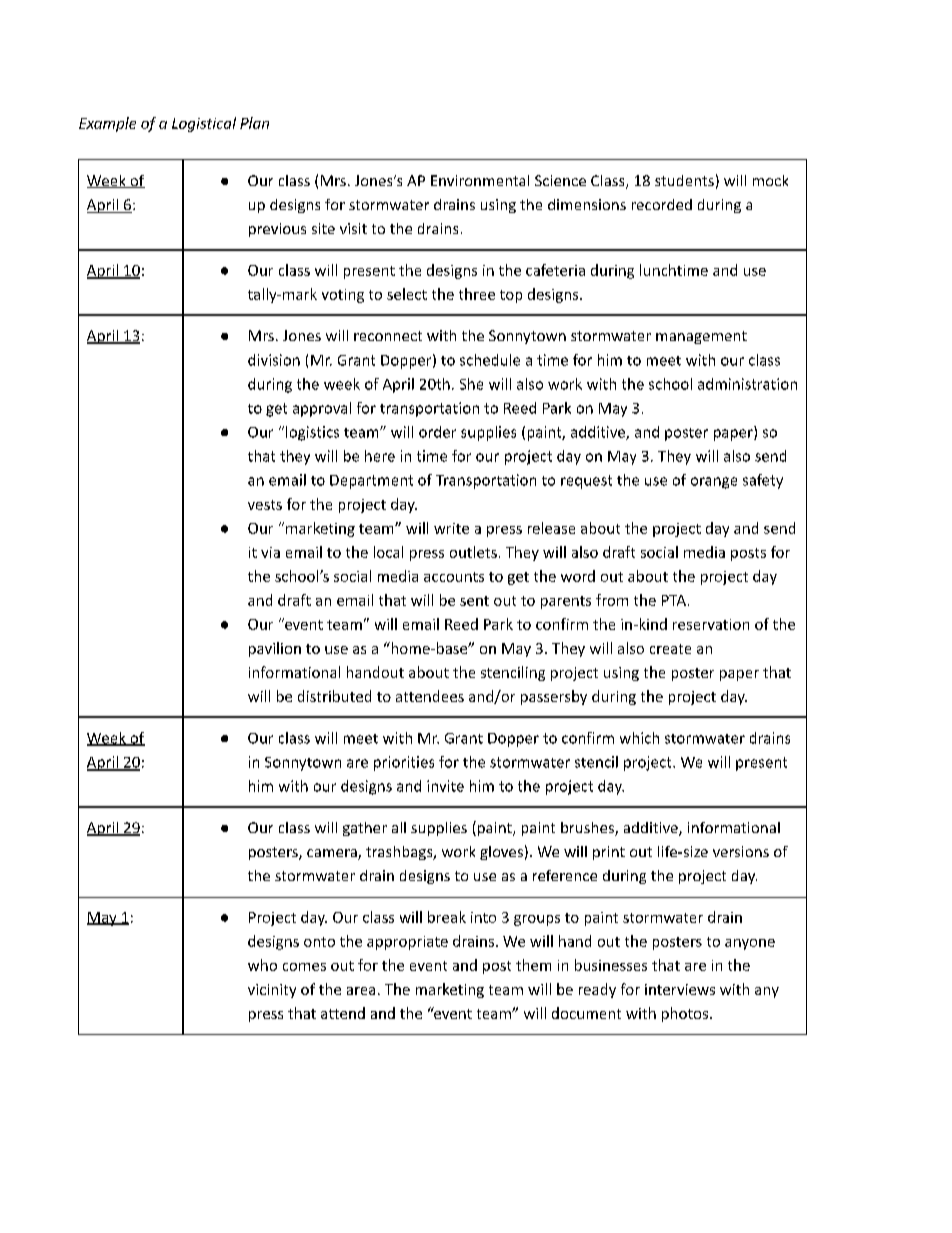 This image has height=1233, width=952. I want to click on via, so click(270, 552).
